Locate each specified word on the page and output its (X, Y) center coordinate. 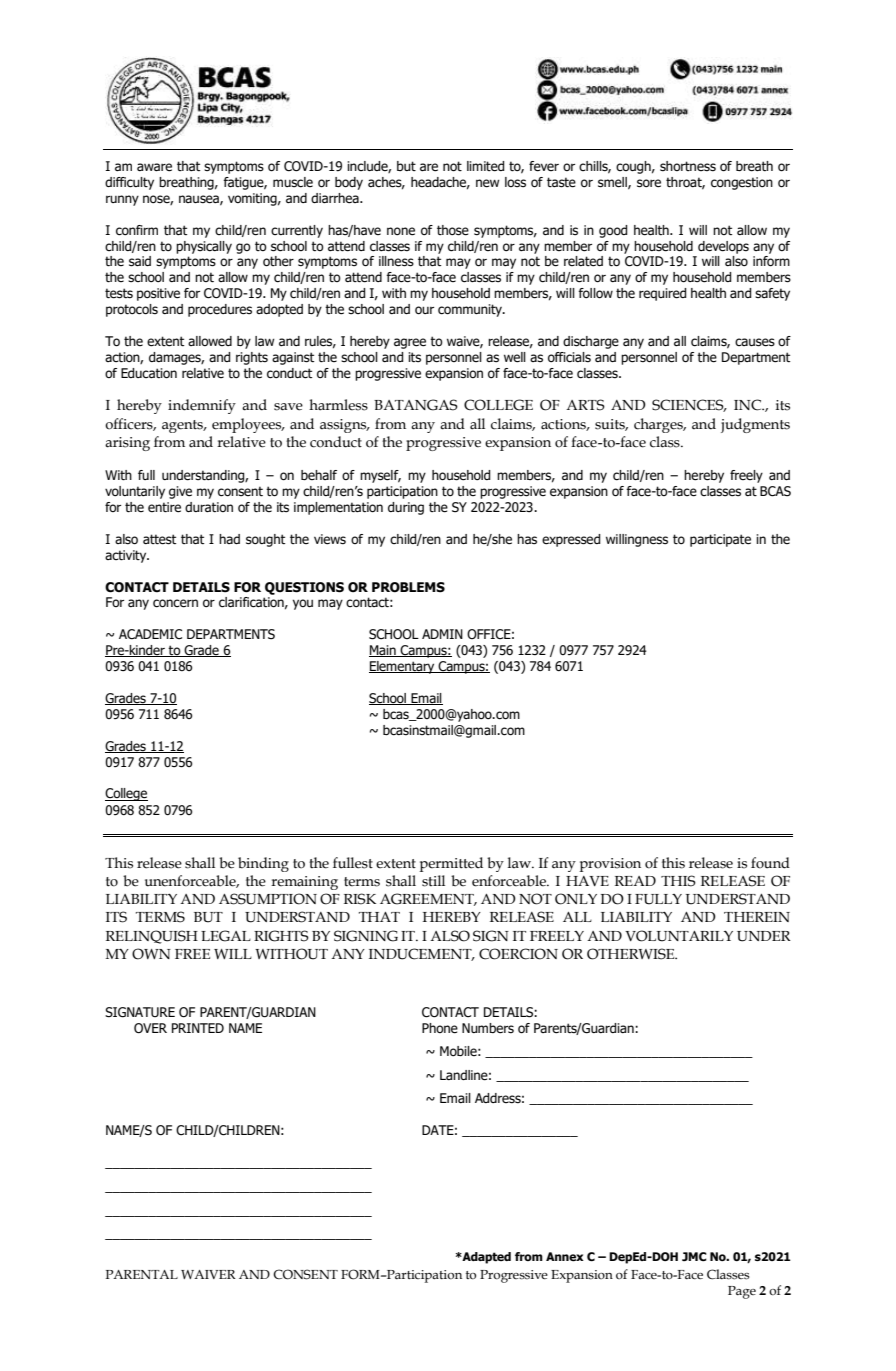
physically (204, 247)
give (180, 492)
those (453, 230)
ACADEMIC (150, 634)
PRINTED (198, 1028)
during (406, 508)
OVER (150, 1028)
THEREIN (757, 917)
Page (742, 1292)
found (770, 863)
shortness (688, 166)
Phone (440, 1028)
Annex (565, 1257)
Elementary (403, 667)
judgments (755, 425)
